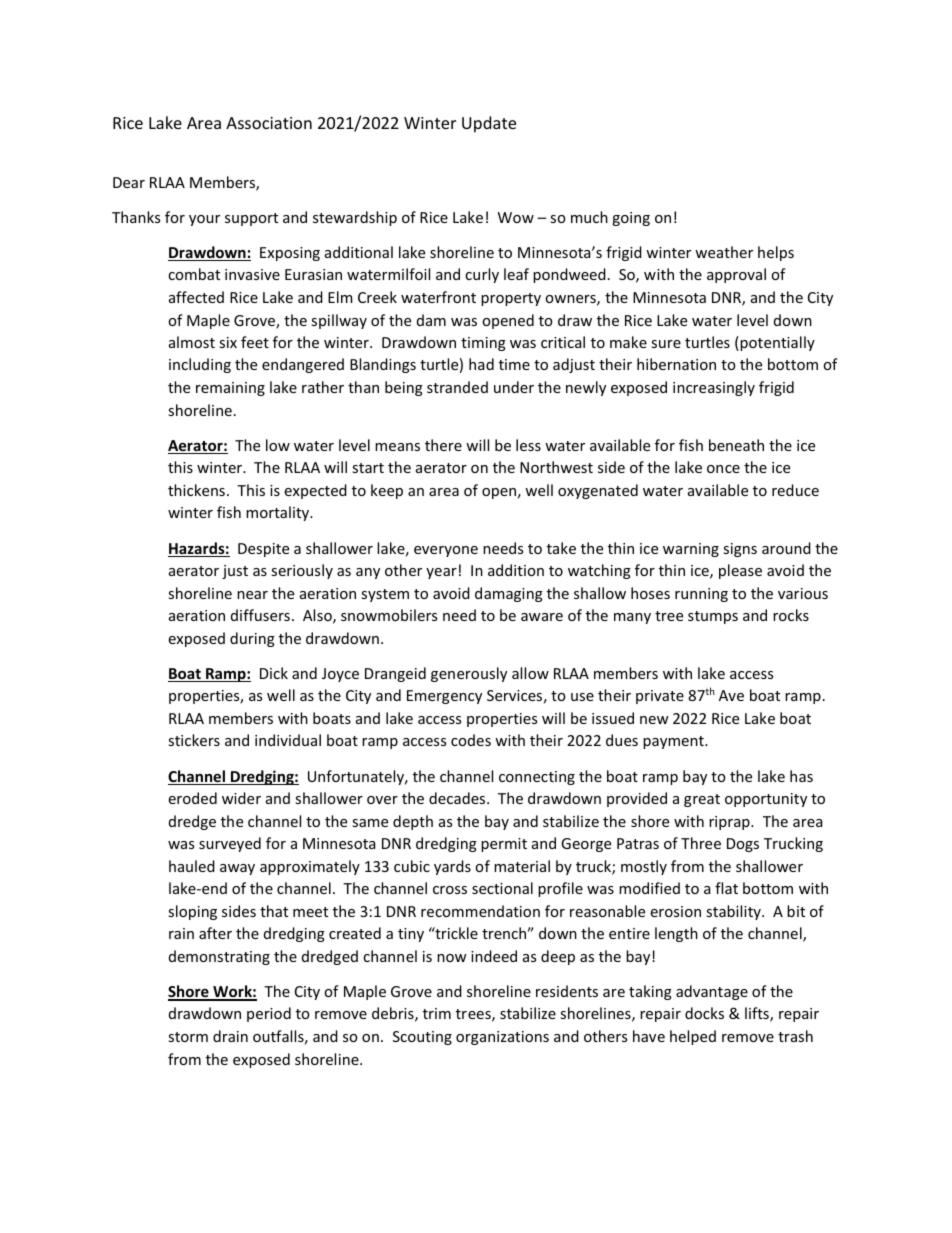  I want to click on increasingly, so click(714, 388).
